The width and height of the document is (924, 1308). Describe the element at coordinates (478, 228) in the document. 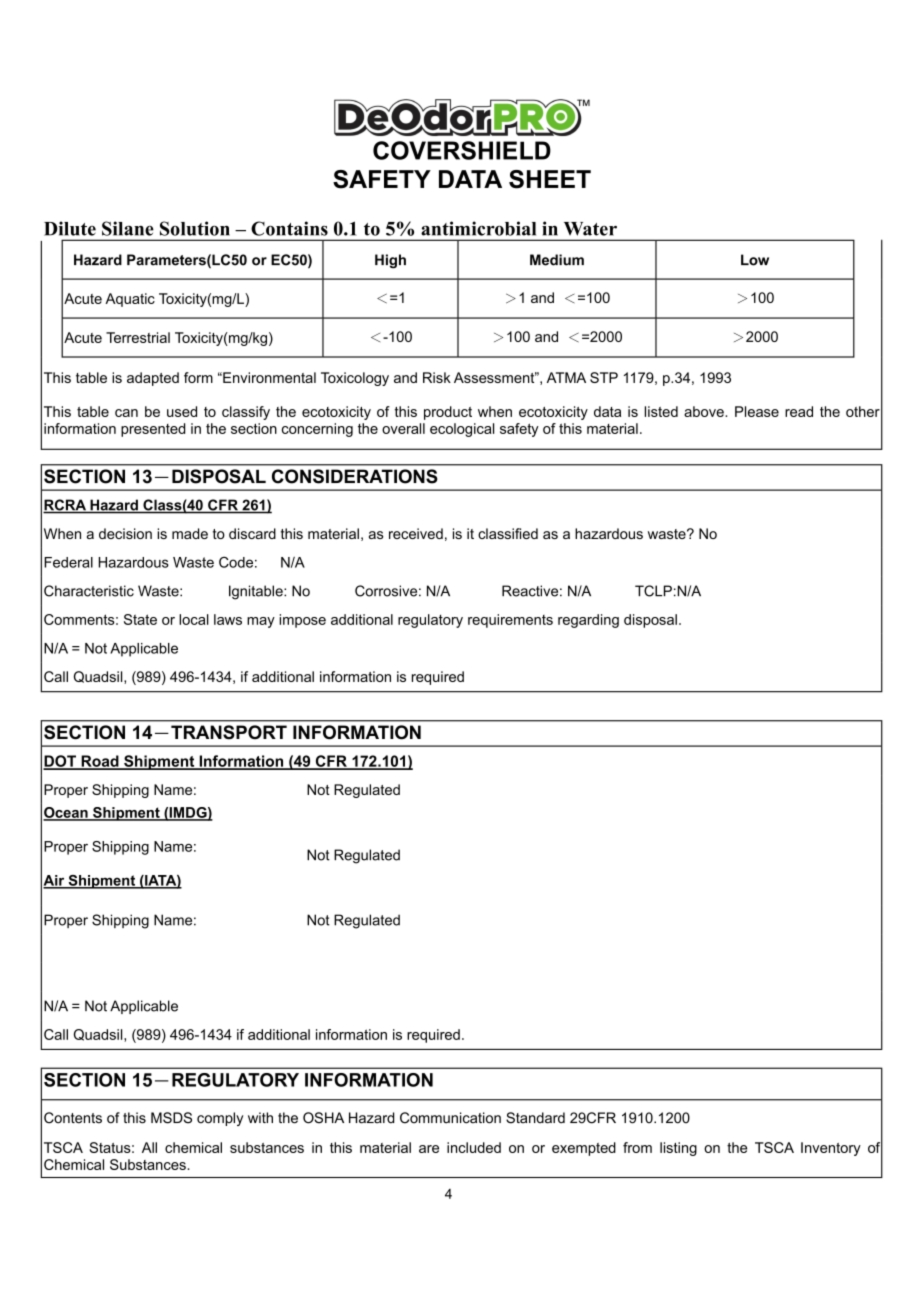

I see `antimicrobial` at that location.
